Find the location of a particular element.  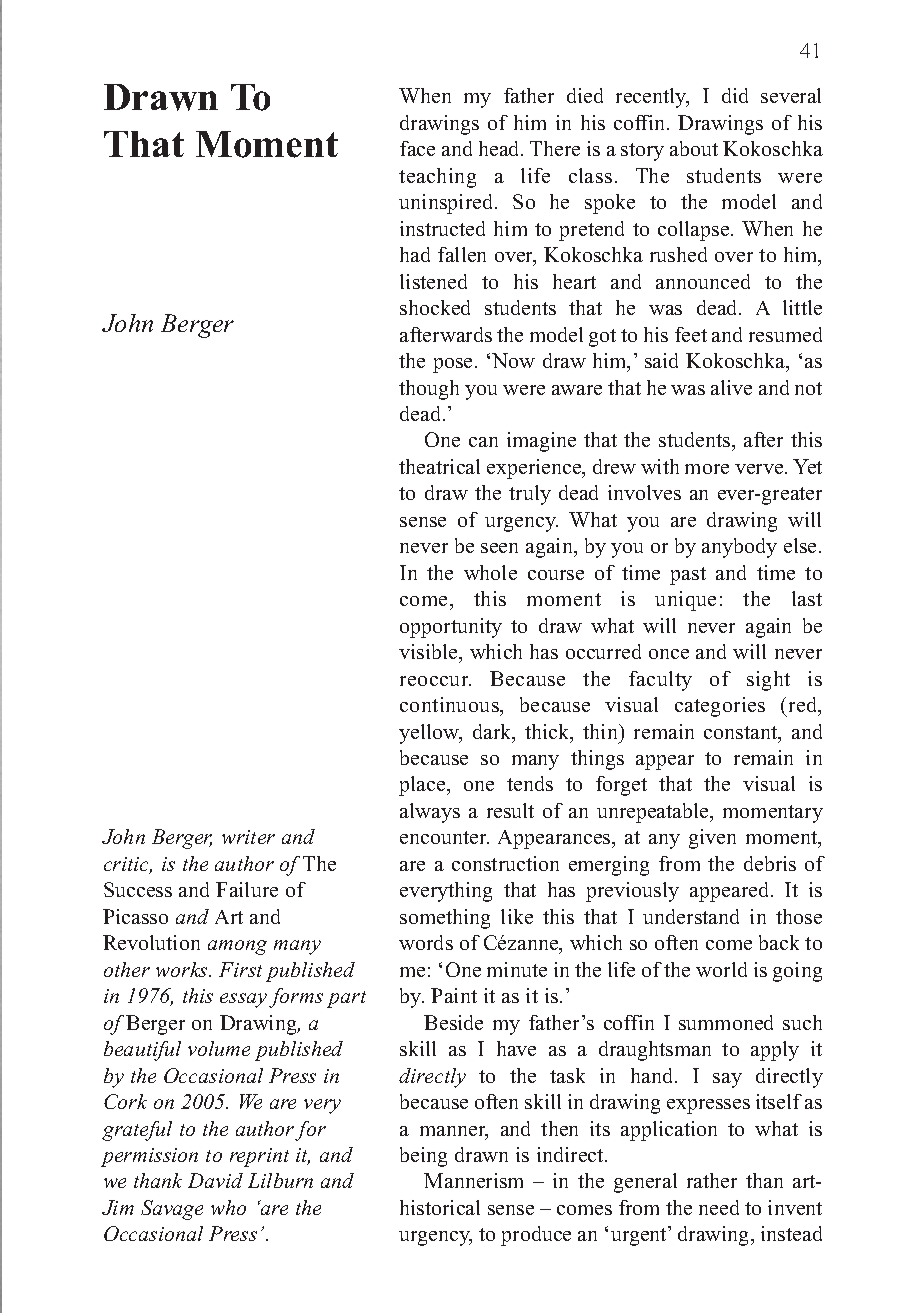

writer is located at coordinates (248, 837).
